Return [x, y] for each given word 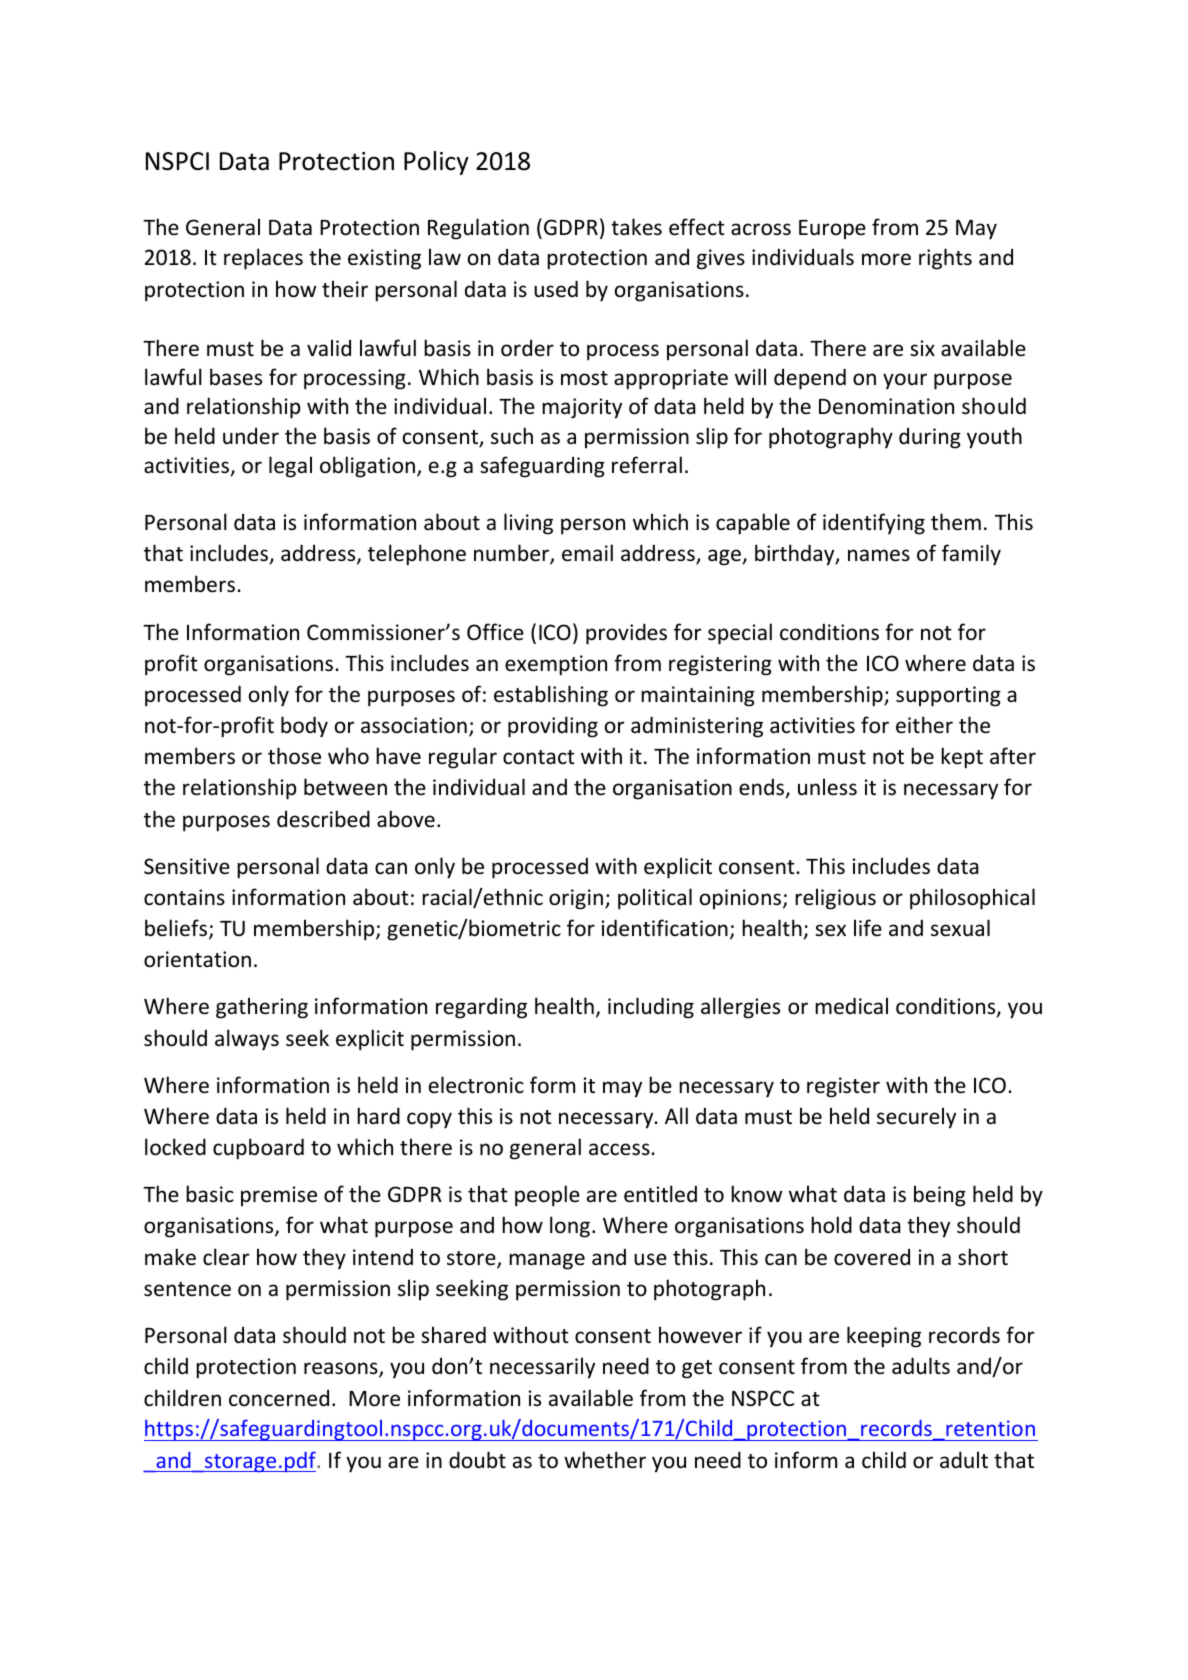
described [323, 819]
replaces [263, 259]
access [620, 1149]
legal [290, 467]
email [587, 553]
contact [539, 757]
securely [916, 1118]
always [247, 1040]
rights [945, 259]
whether [605, 1460]
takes [636, 227]
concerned [279, 1398]
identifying [874, 524]
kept [962, 758]
